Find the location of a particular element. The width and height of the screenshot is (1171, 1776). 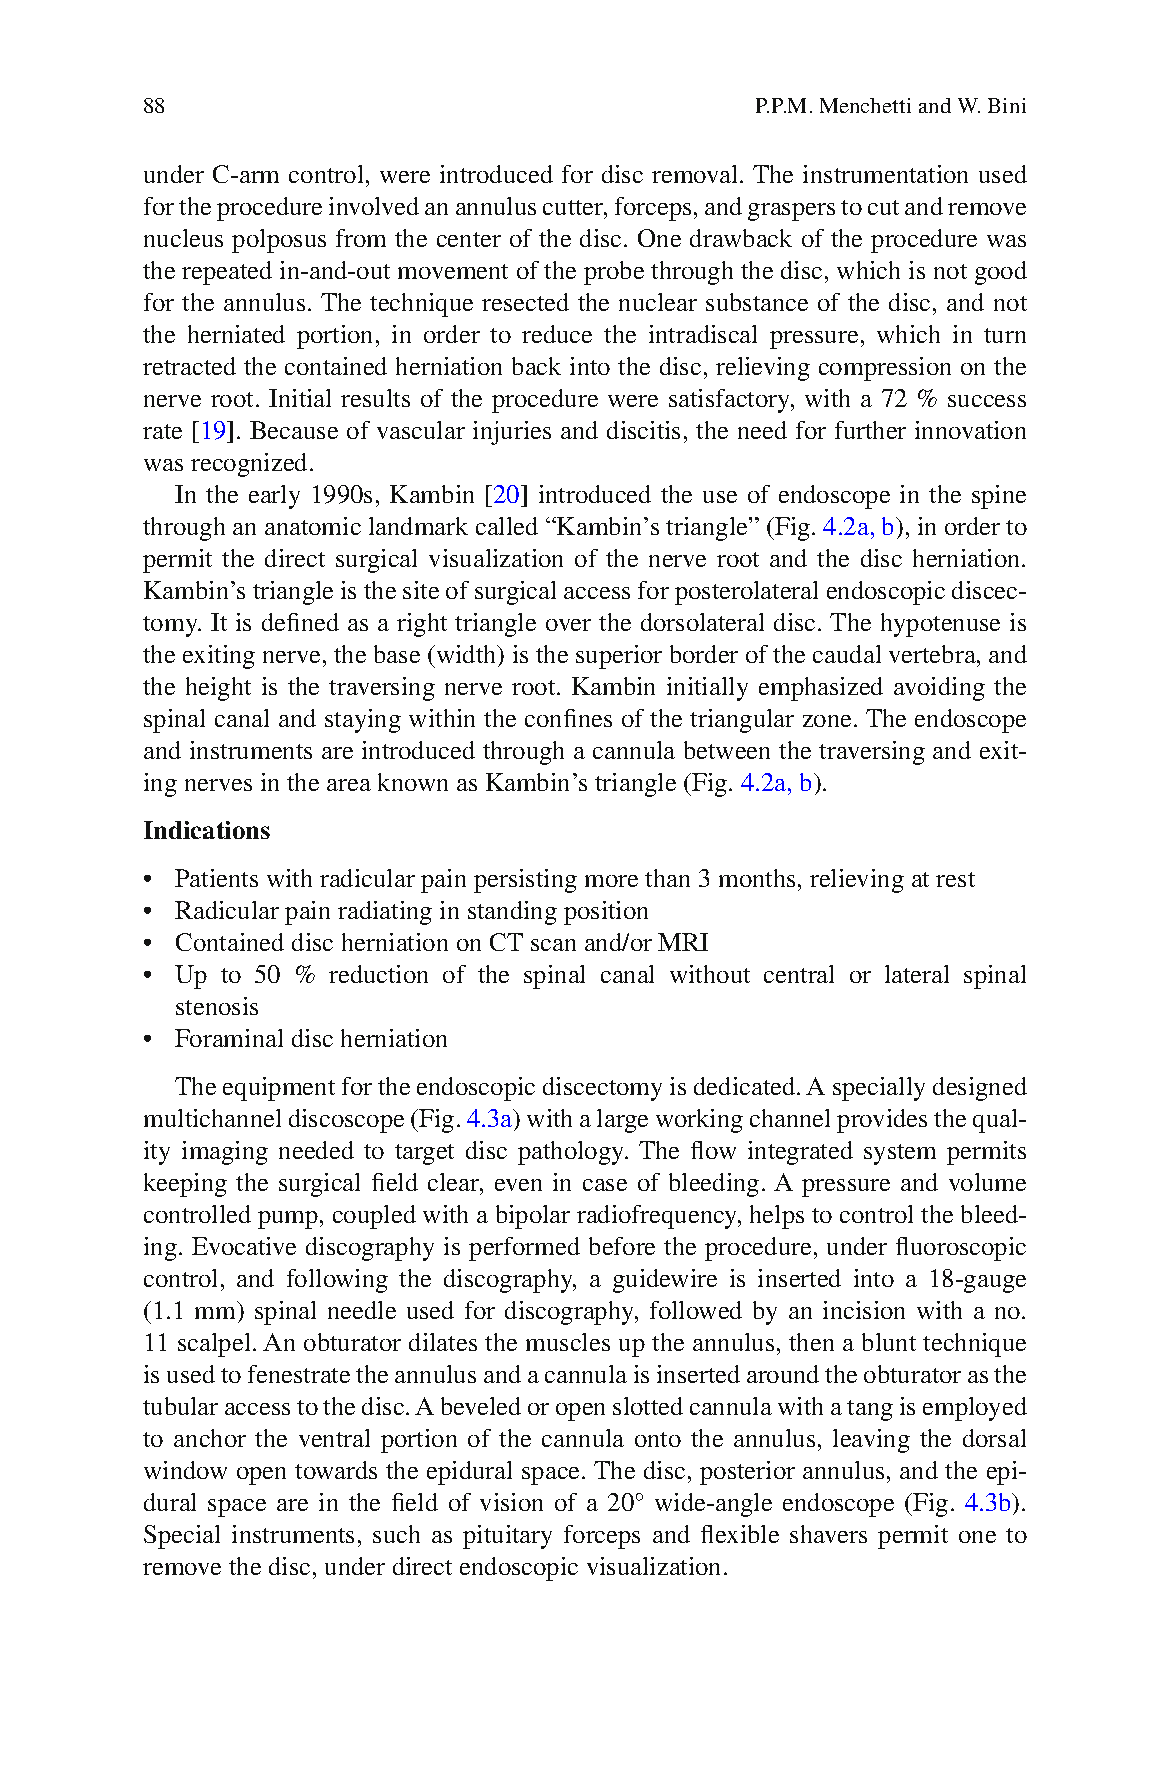

towards is located at coordinates (336, 1470).
